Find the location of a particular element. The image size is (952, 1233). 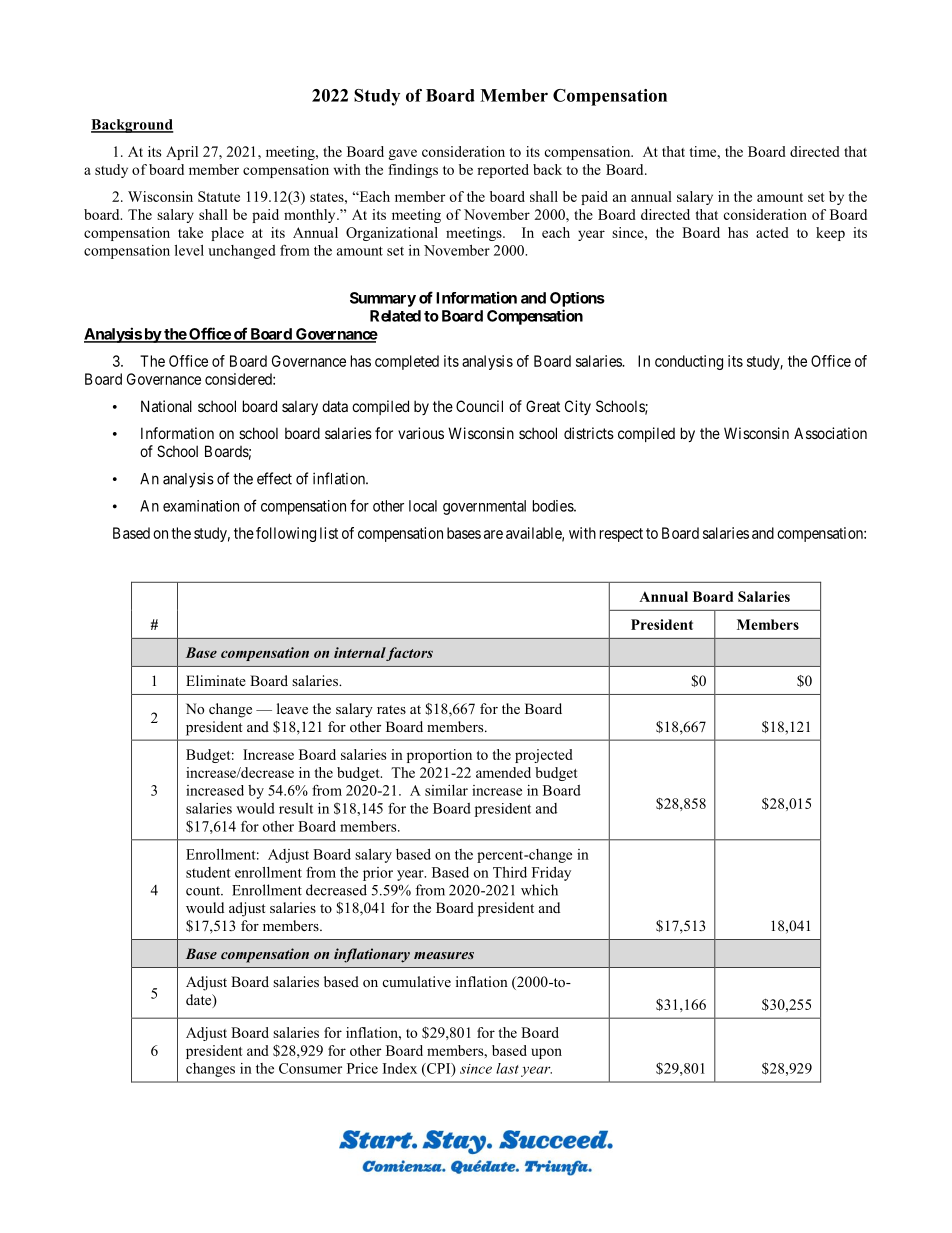

Association is located at coordinates (830, 433).
